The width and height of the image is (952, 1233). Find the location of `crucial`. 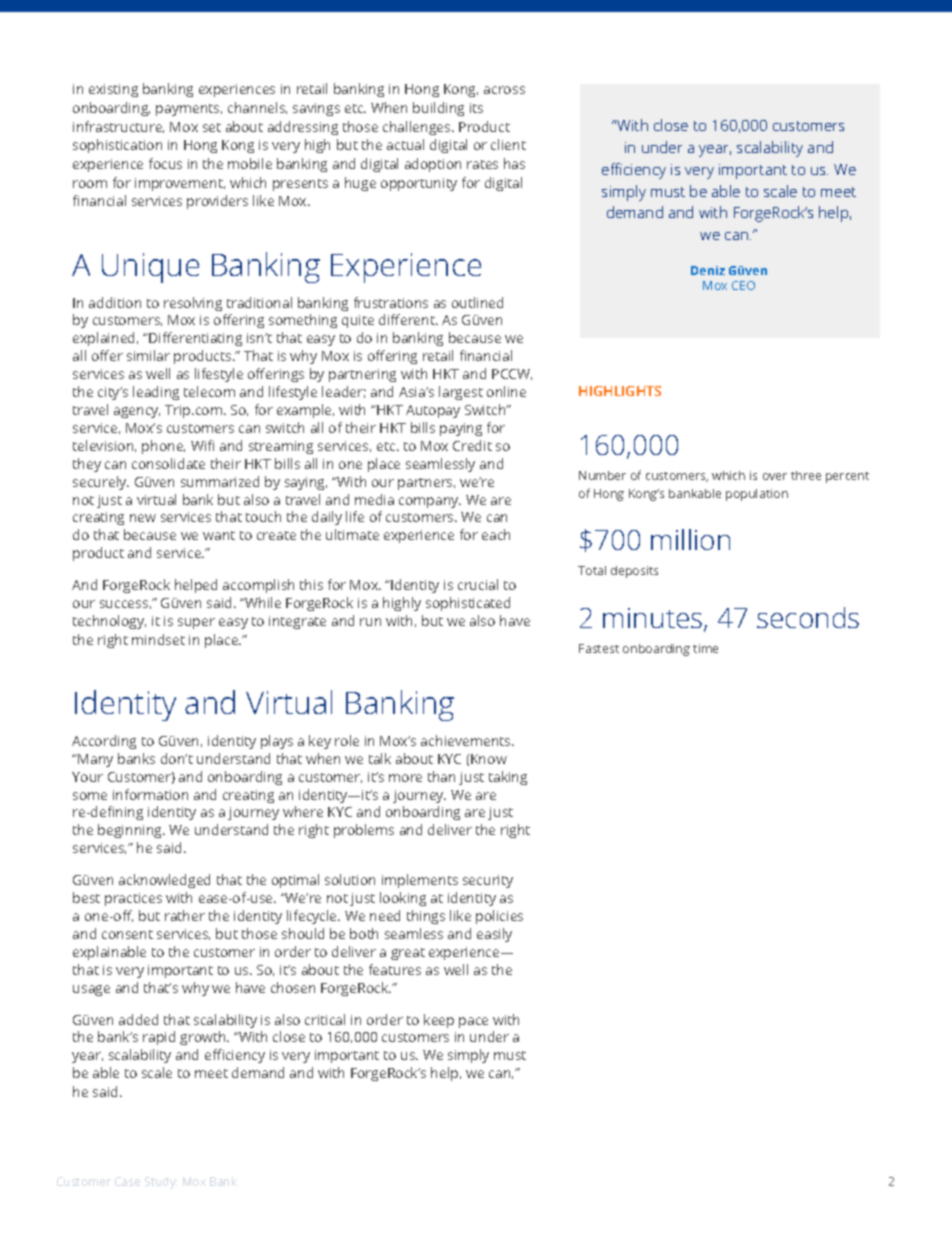

crucial is located at coordinates (478, 584).
